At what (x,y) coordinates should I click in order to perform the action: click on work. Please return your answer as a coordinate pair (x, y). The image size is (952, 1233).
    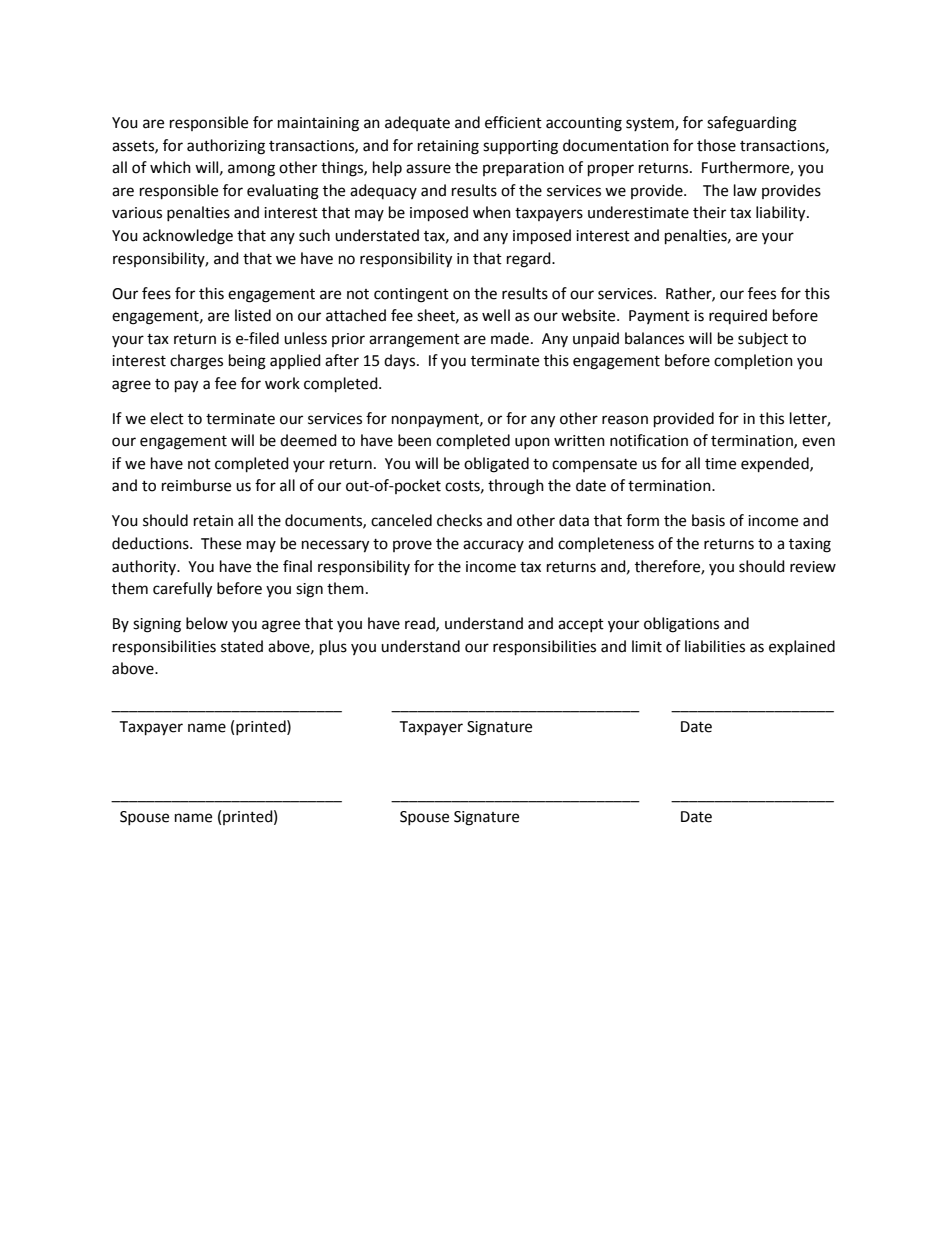
    Looking at the image, I should click on (282, 383).
